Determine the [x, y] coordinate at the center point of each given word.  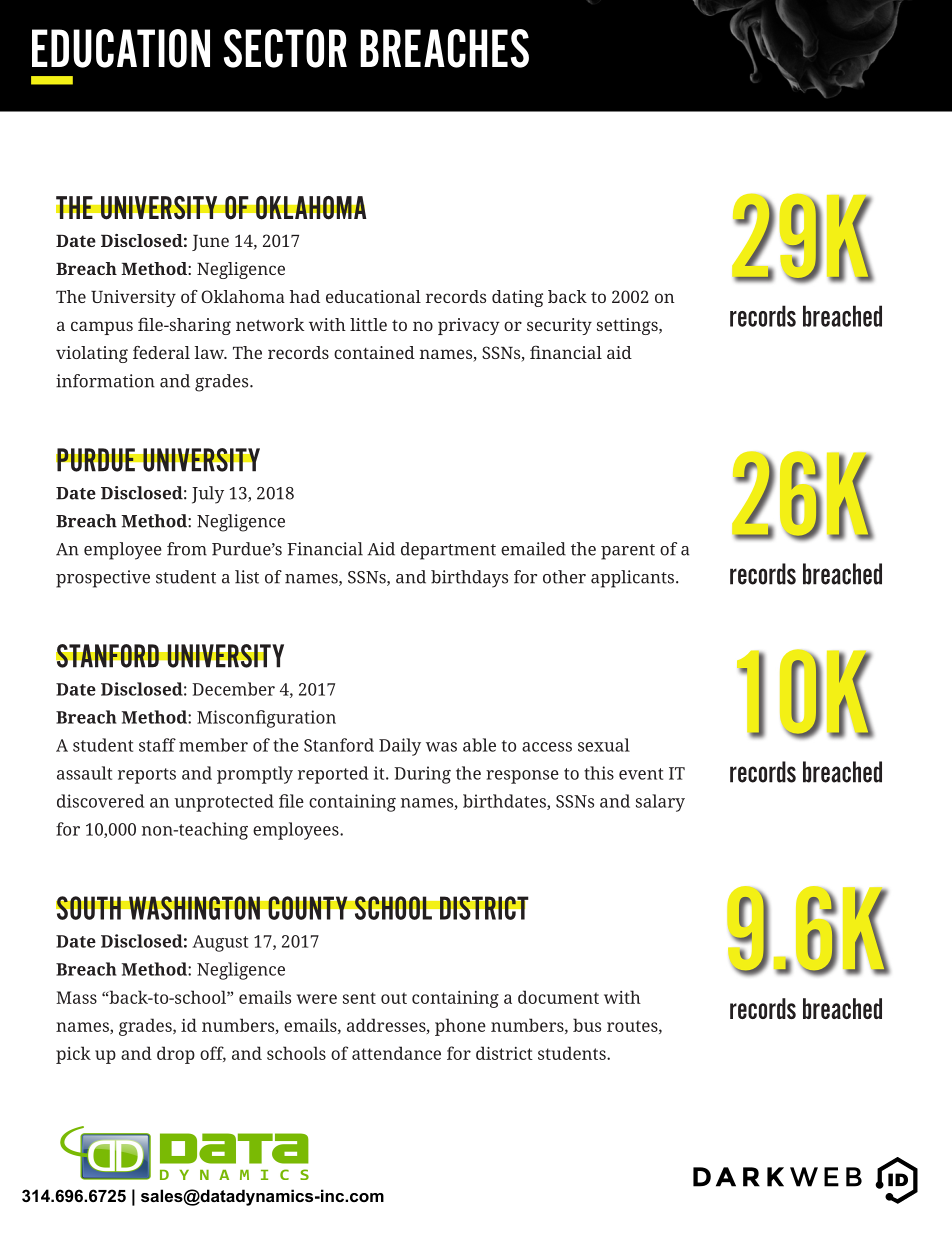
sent [359, 998]
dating [517, 298]
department [448, 551]
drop [176, 1055]
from [187, 549]
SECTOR [285, 48]
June [210, 242]
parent [628, 552]
